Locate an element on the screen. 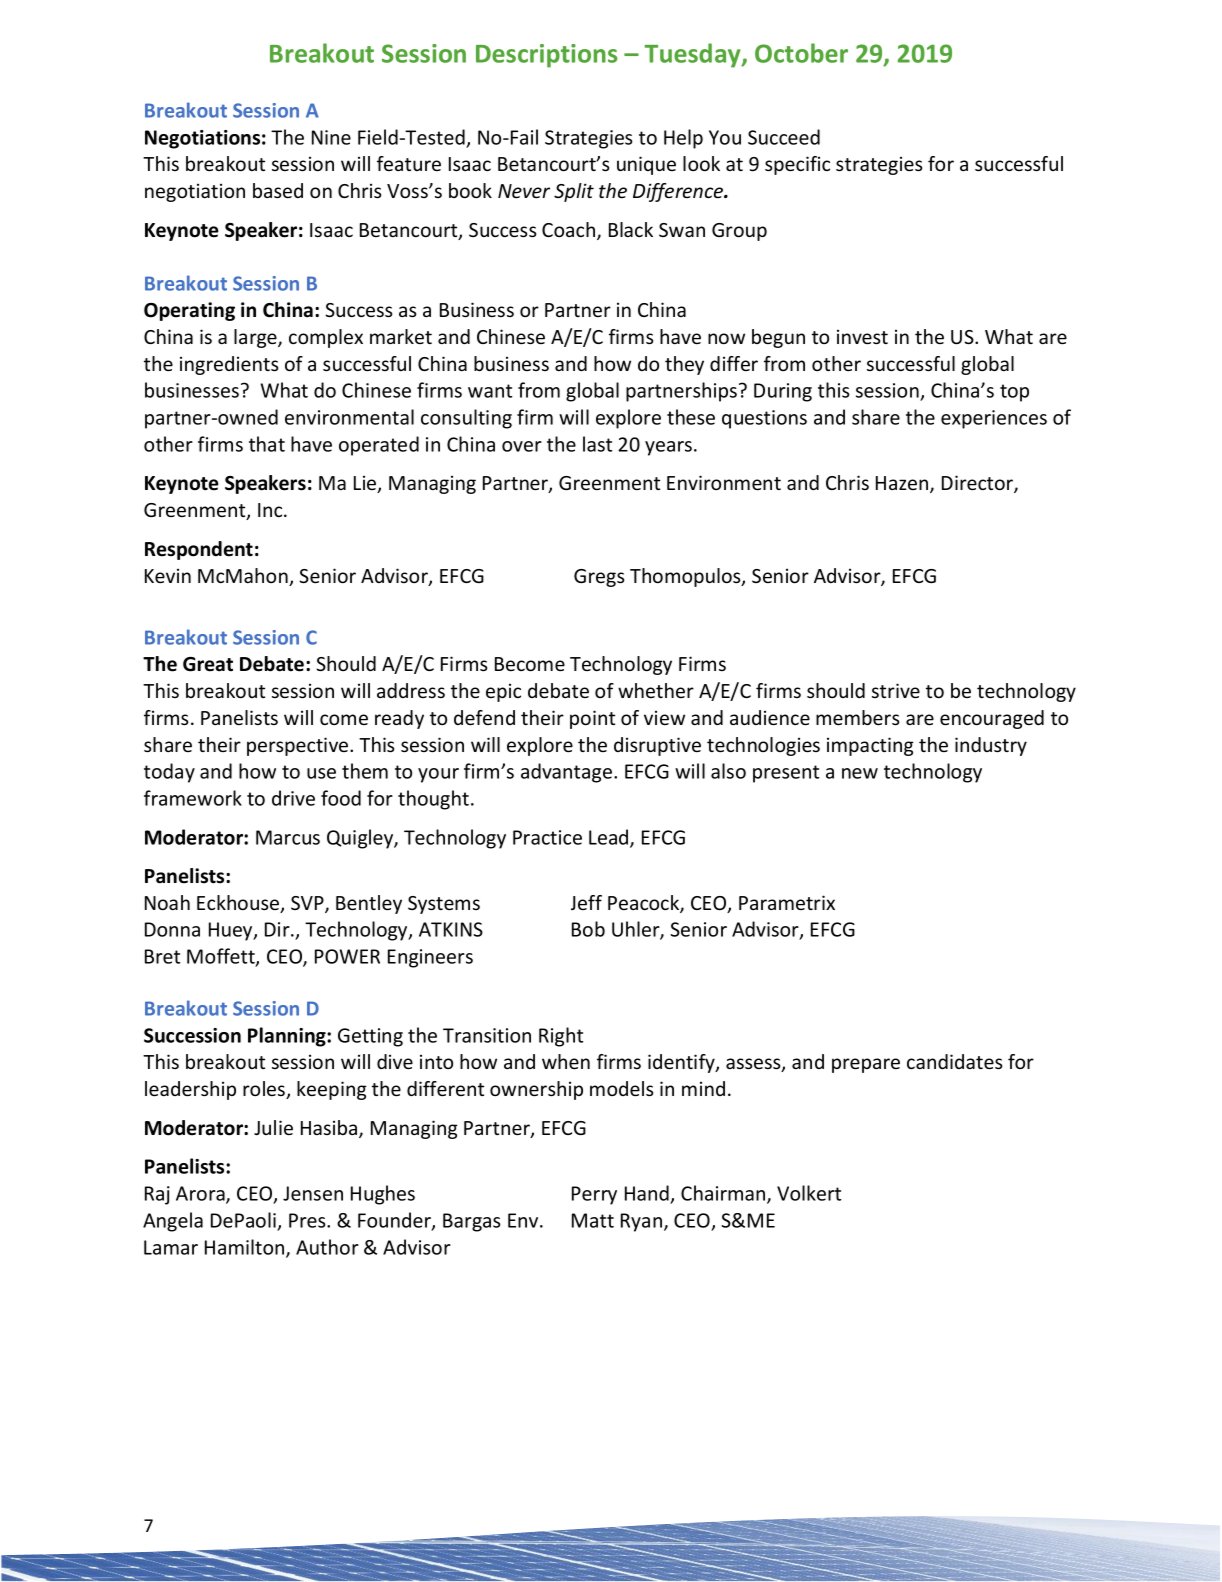 Image resolution: width=1222 pixels, height=1582 pixels. Hamilton is located at coordinates (246, 1248).
